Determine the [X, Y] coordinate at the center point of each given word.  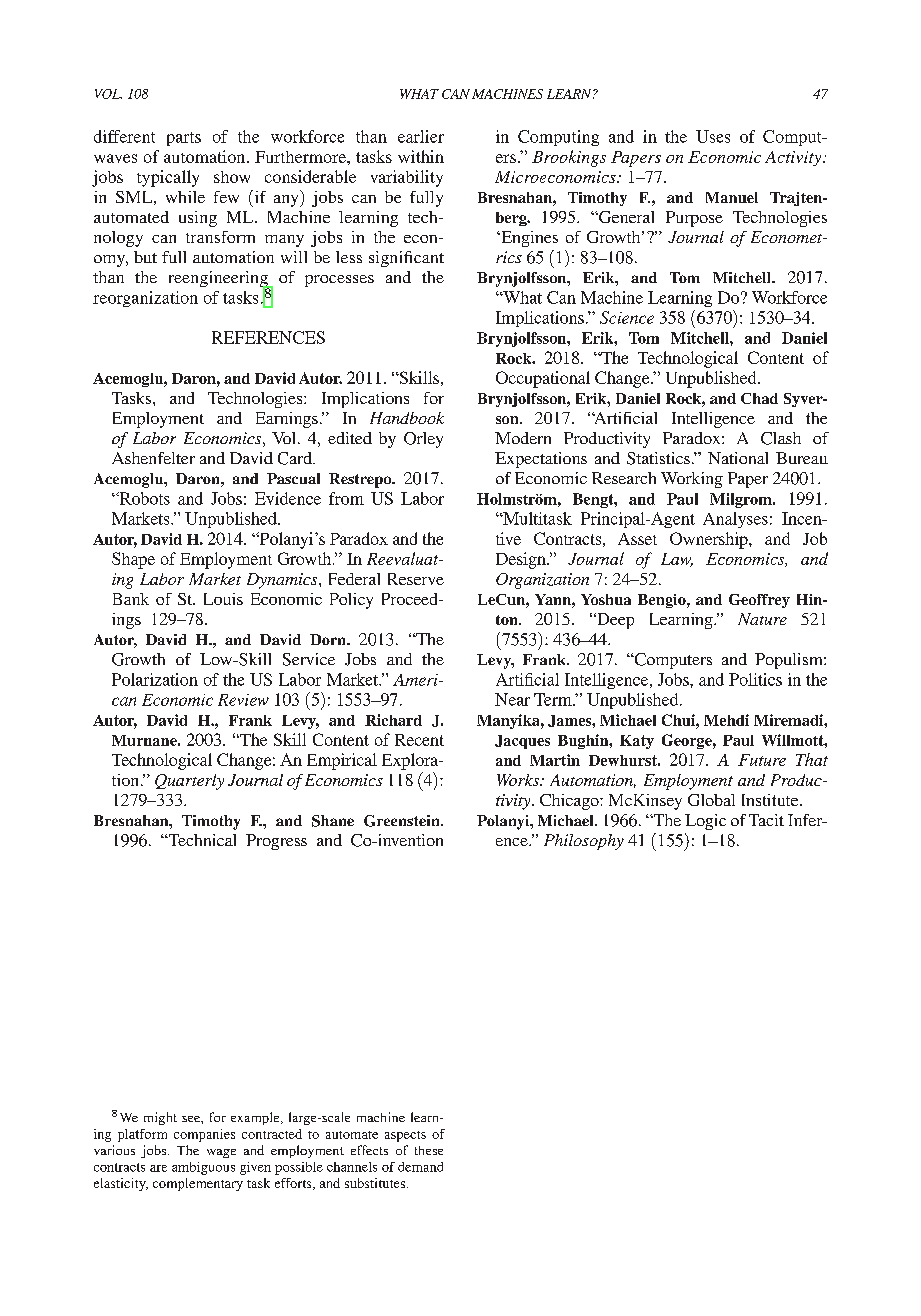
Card [296, 458]
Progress [276, 842]
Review [243, 700]
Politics [755, 679]
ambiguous [203, 1168]
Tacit [766, 820]
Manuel [732, 197]
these [429, 1150]
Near [512, 699]
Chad [759, 398]
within [421, 156]
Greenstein [403, 821]
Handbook [407, 418]
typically [168, 178]
